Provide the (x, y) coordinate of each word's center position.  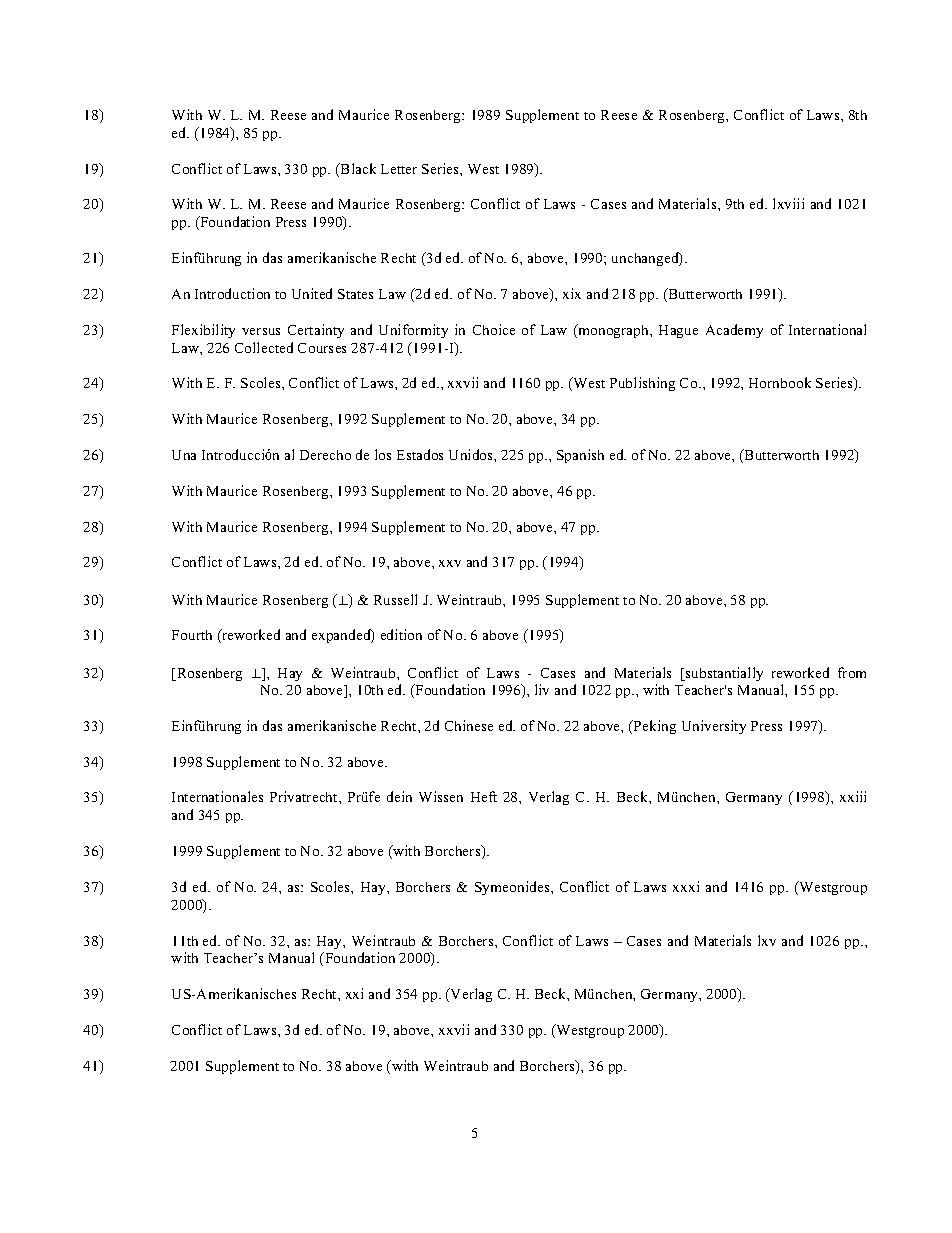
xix (572, 293)
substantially (723, 674)
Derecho (325, 455)
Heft (484, 796)
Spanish (580, 456)
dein (399, 796)
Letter (399, 169)
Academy (734, 331)
